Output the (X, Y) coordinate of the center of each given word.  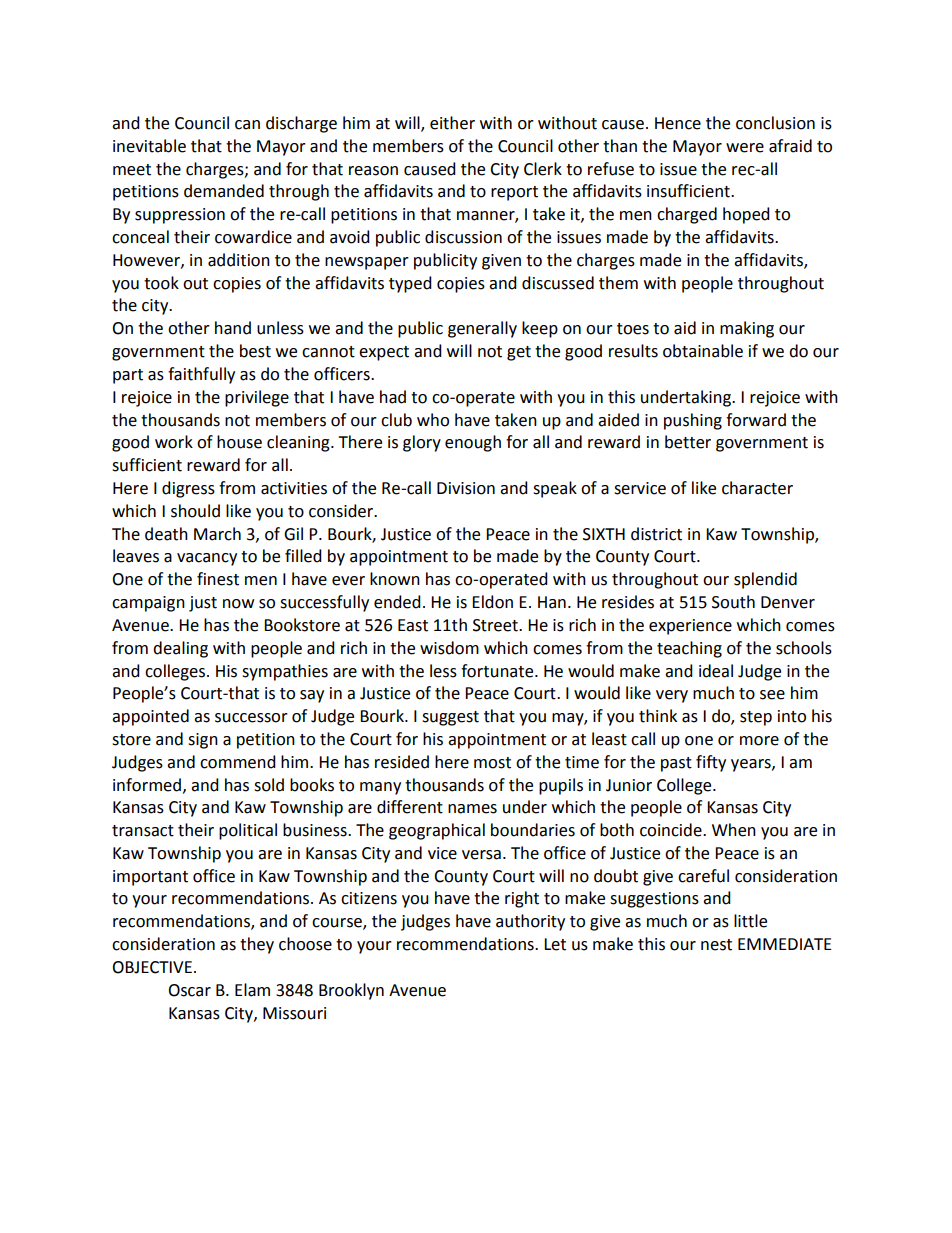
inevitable (149, 146)
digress (188, 489)
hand (233, 328)
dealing (180, 649)
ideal (716, 671)
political (248, 831)
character (757, 488)
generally (482, 329)
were (745, 148)
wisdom (449, 648)
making (747, 329)
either (452, 123)
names (472, 809)
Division (466, 488)
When (734, 830)
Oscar (189, 990)
